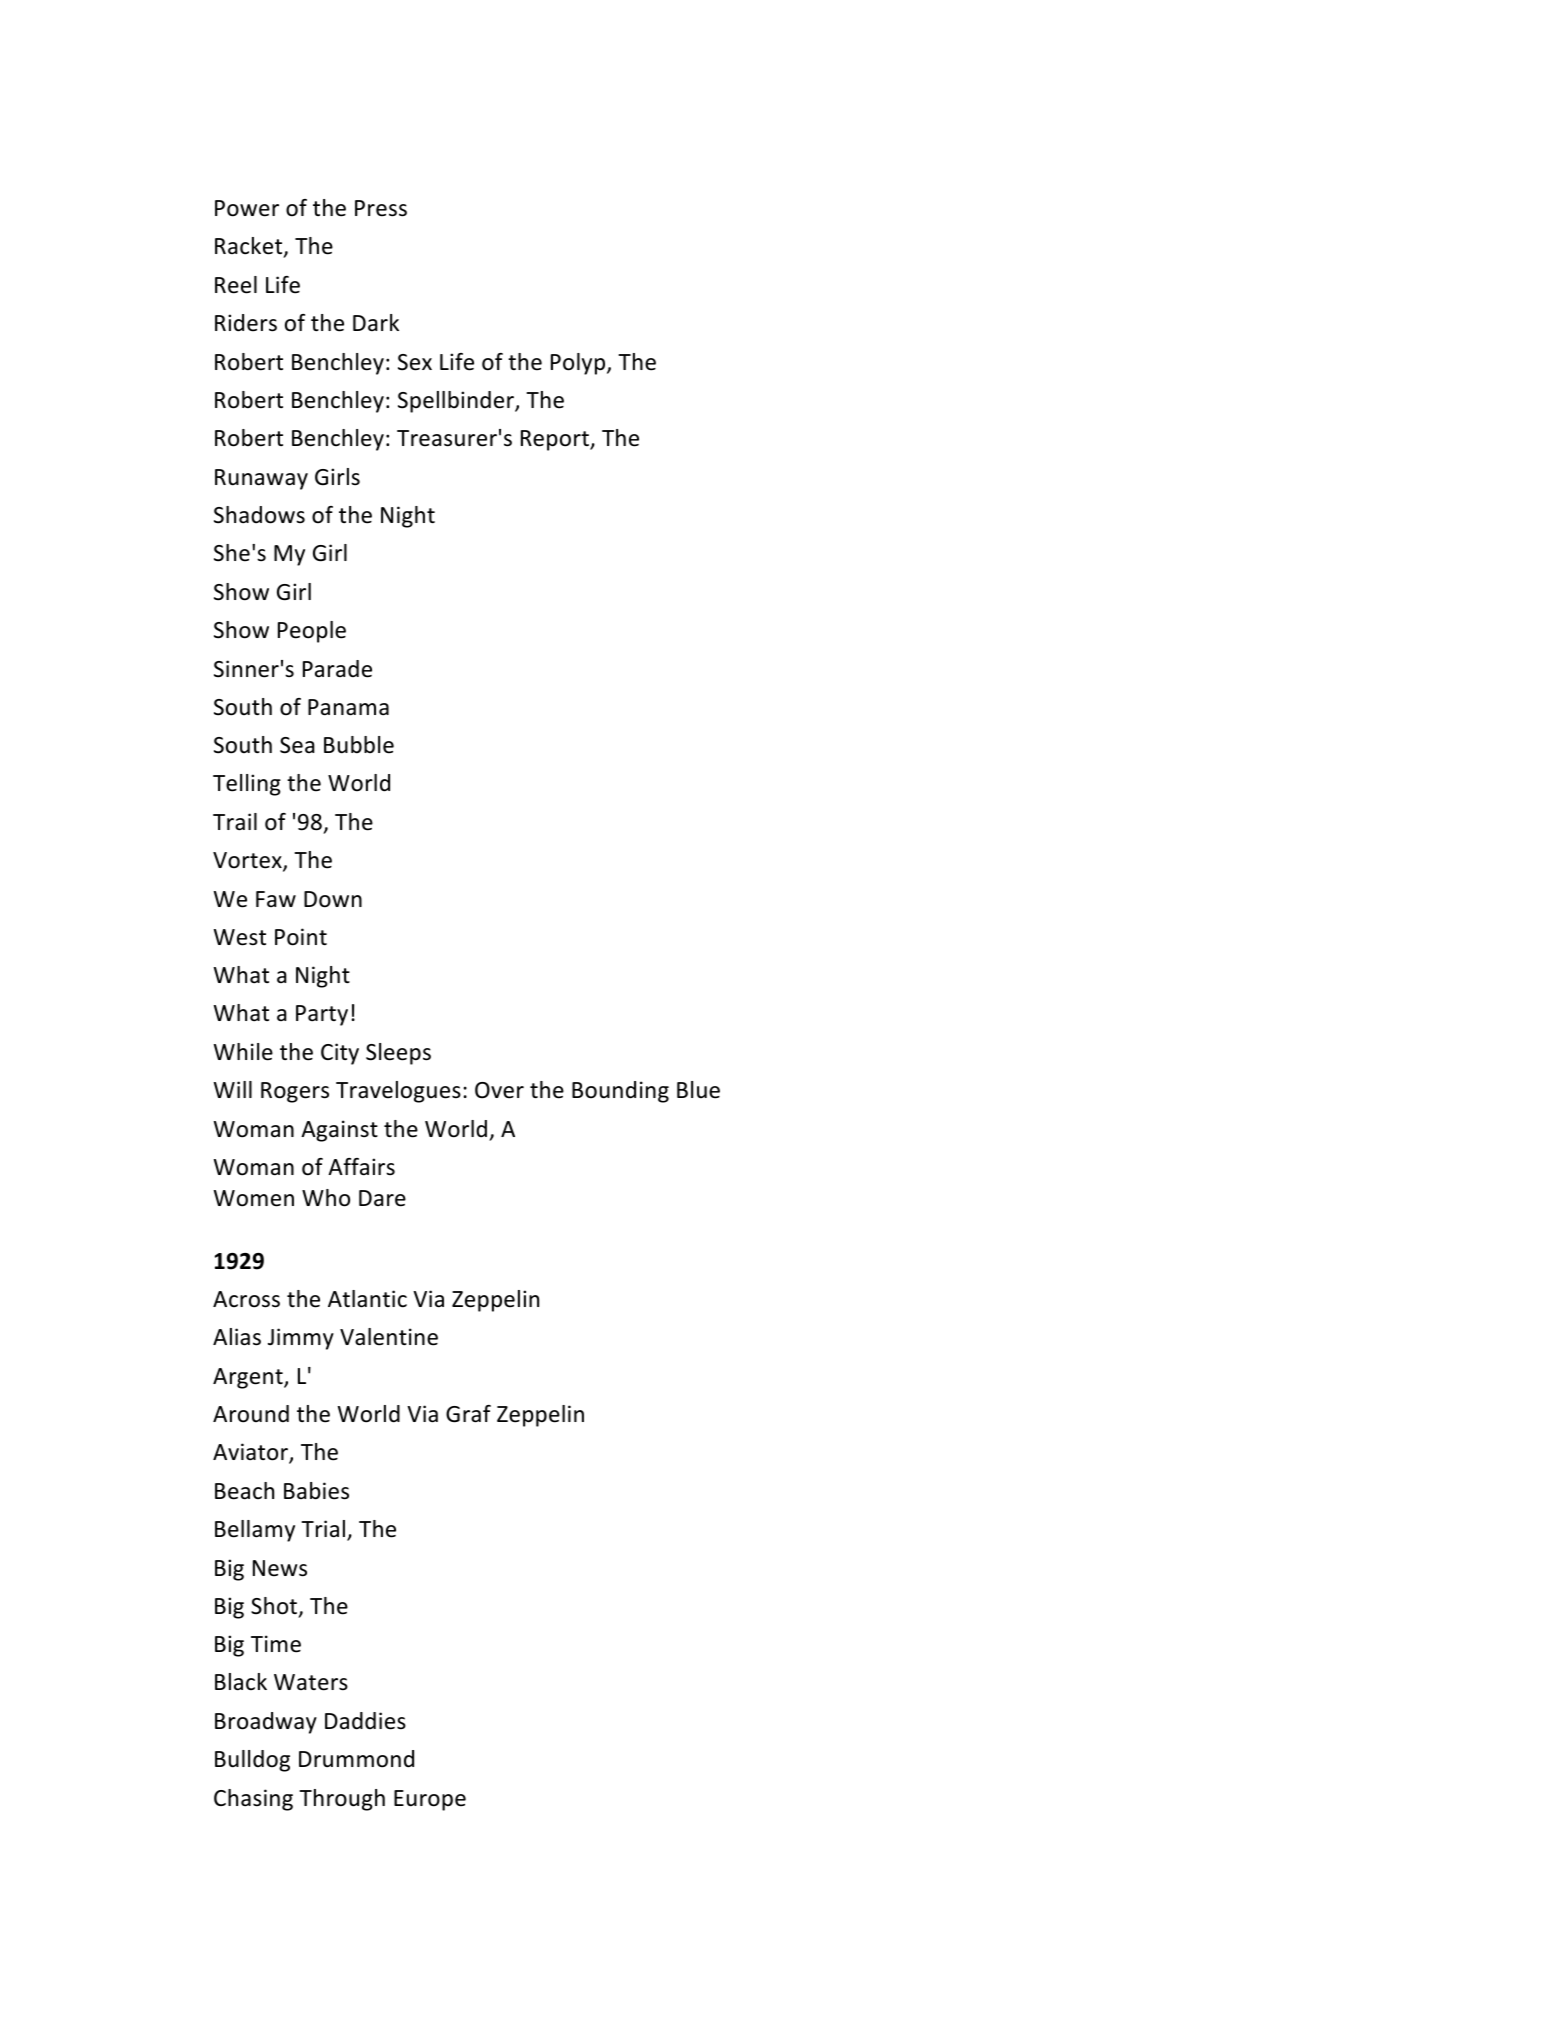 The width and height of the document is (1565, 2025). What do you see at coordinates (579, 364) in the document?
I see `Polyp` at bounding box center [579, 364].
